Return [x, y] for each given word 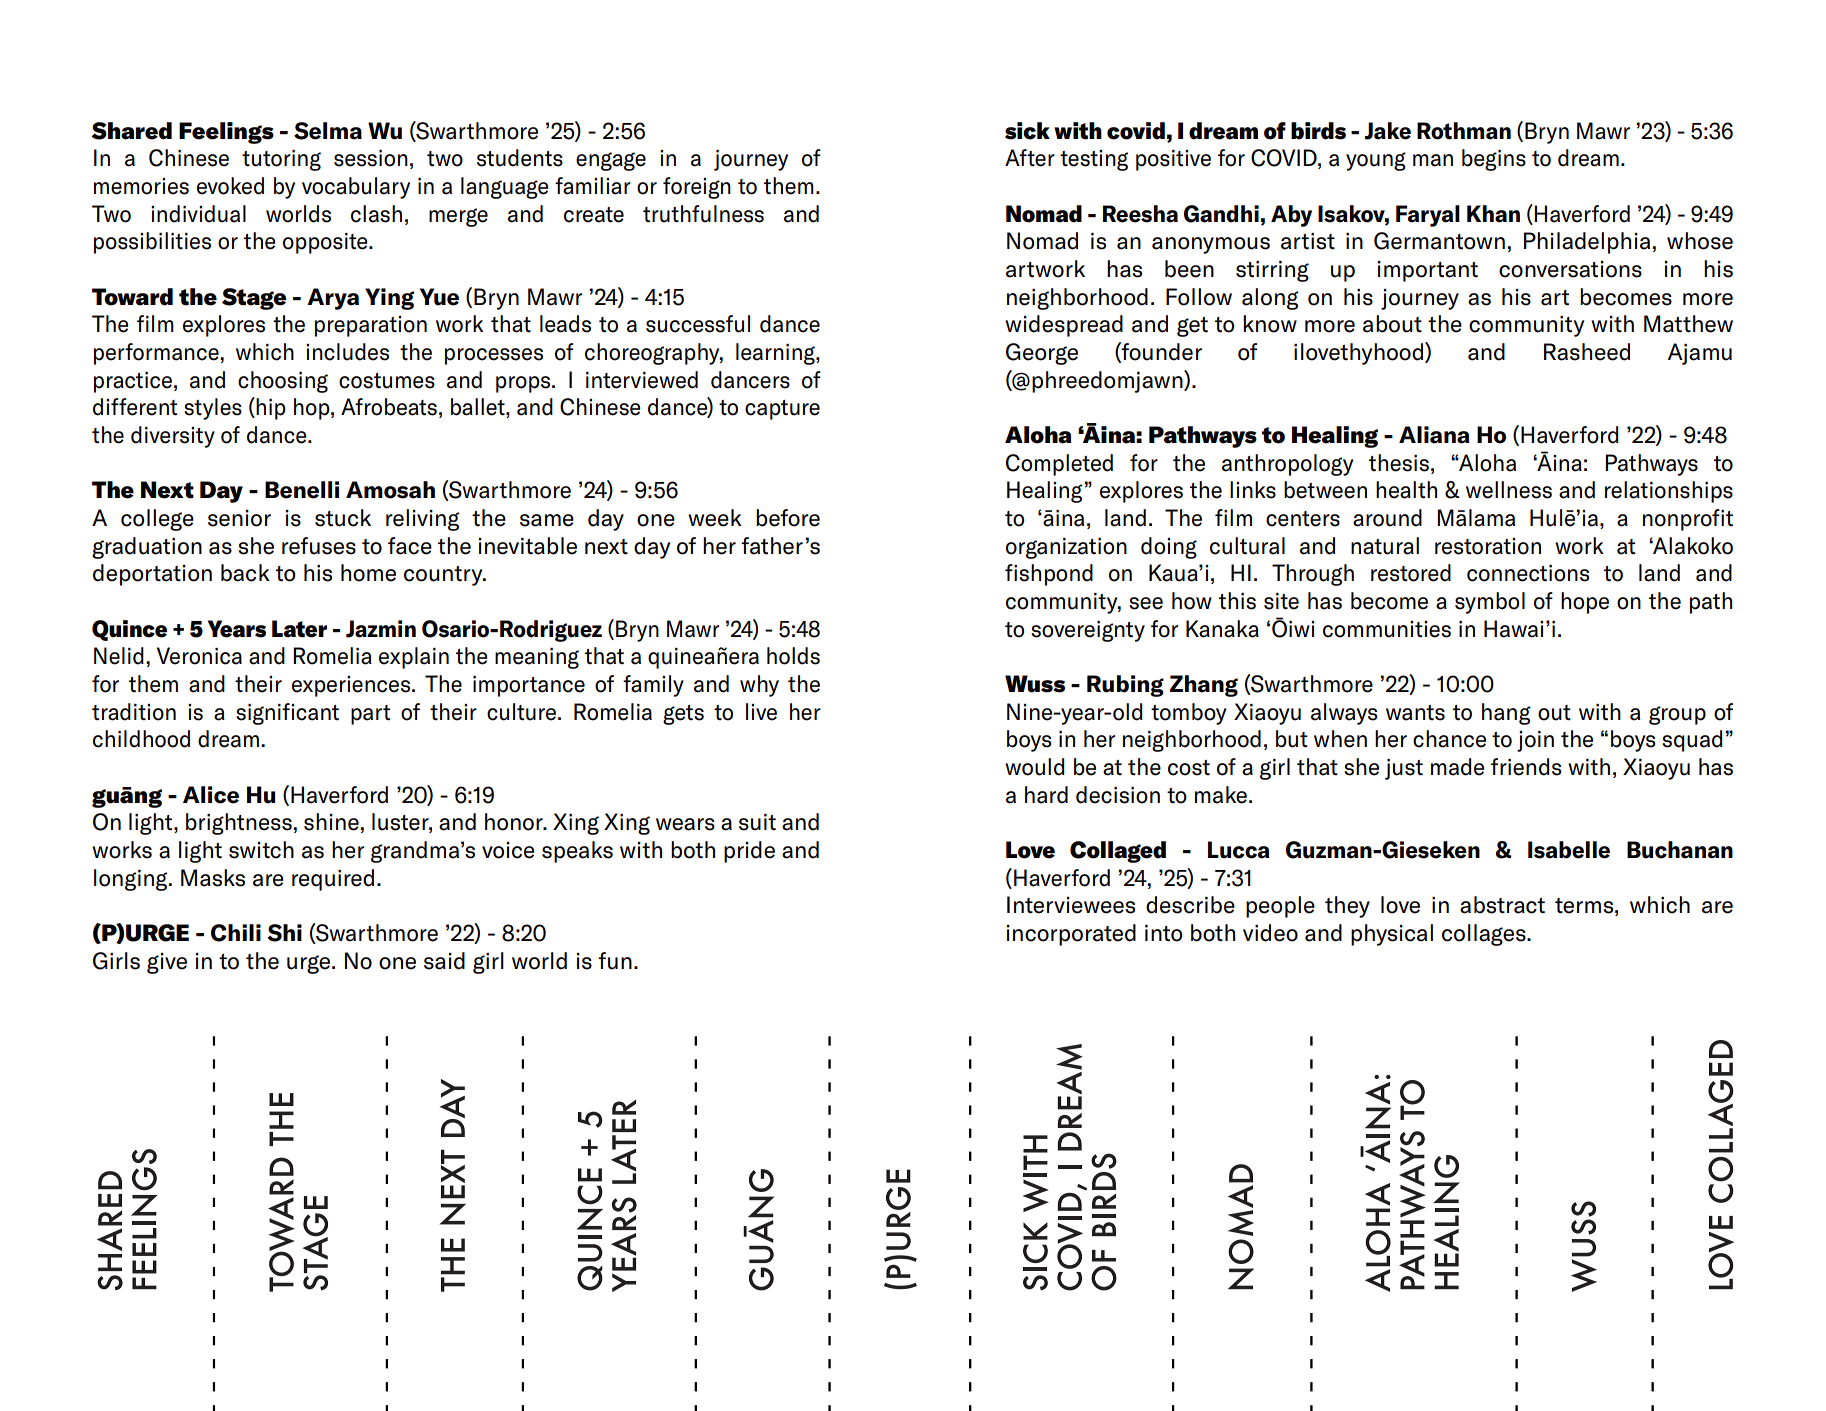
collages [1485, 935]
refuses [319, 546]
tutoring [281, 160]
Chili [236, 933]
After [1030, 158]
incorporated [1071, 935]
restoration [1488, 546]
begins [1494, 160]
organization [1066, 548]
